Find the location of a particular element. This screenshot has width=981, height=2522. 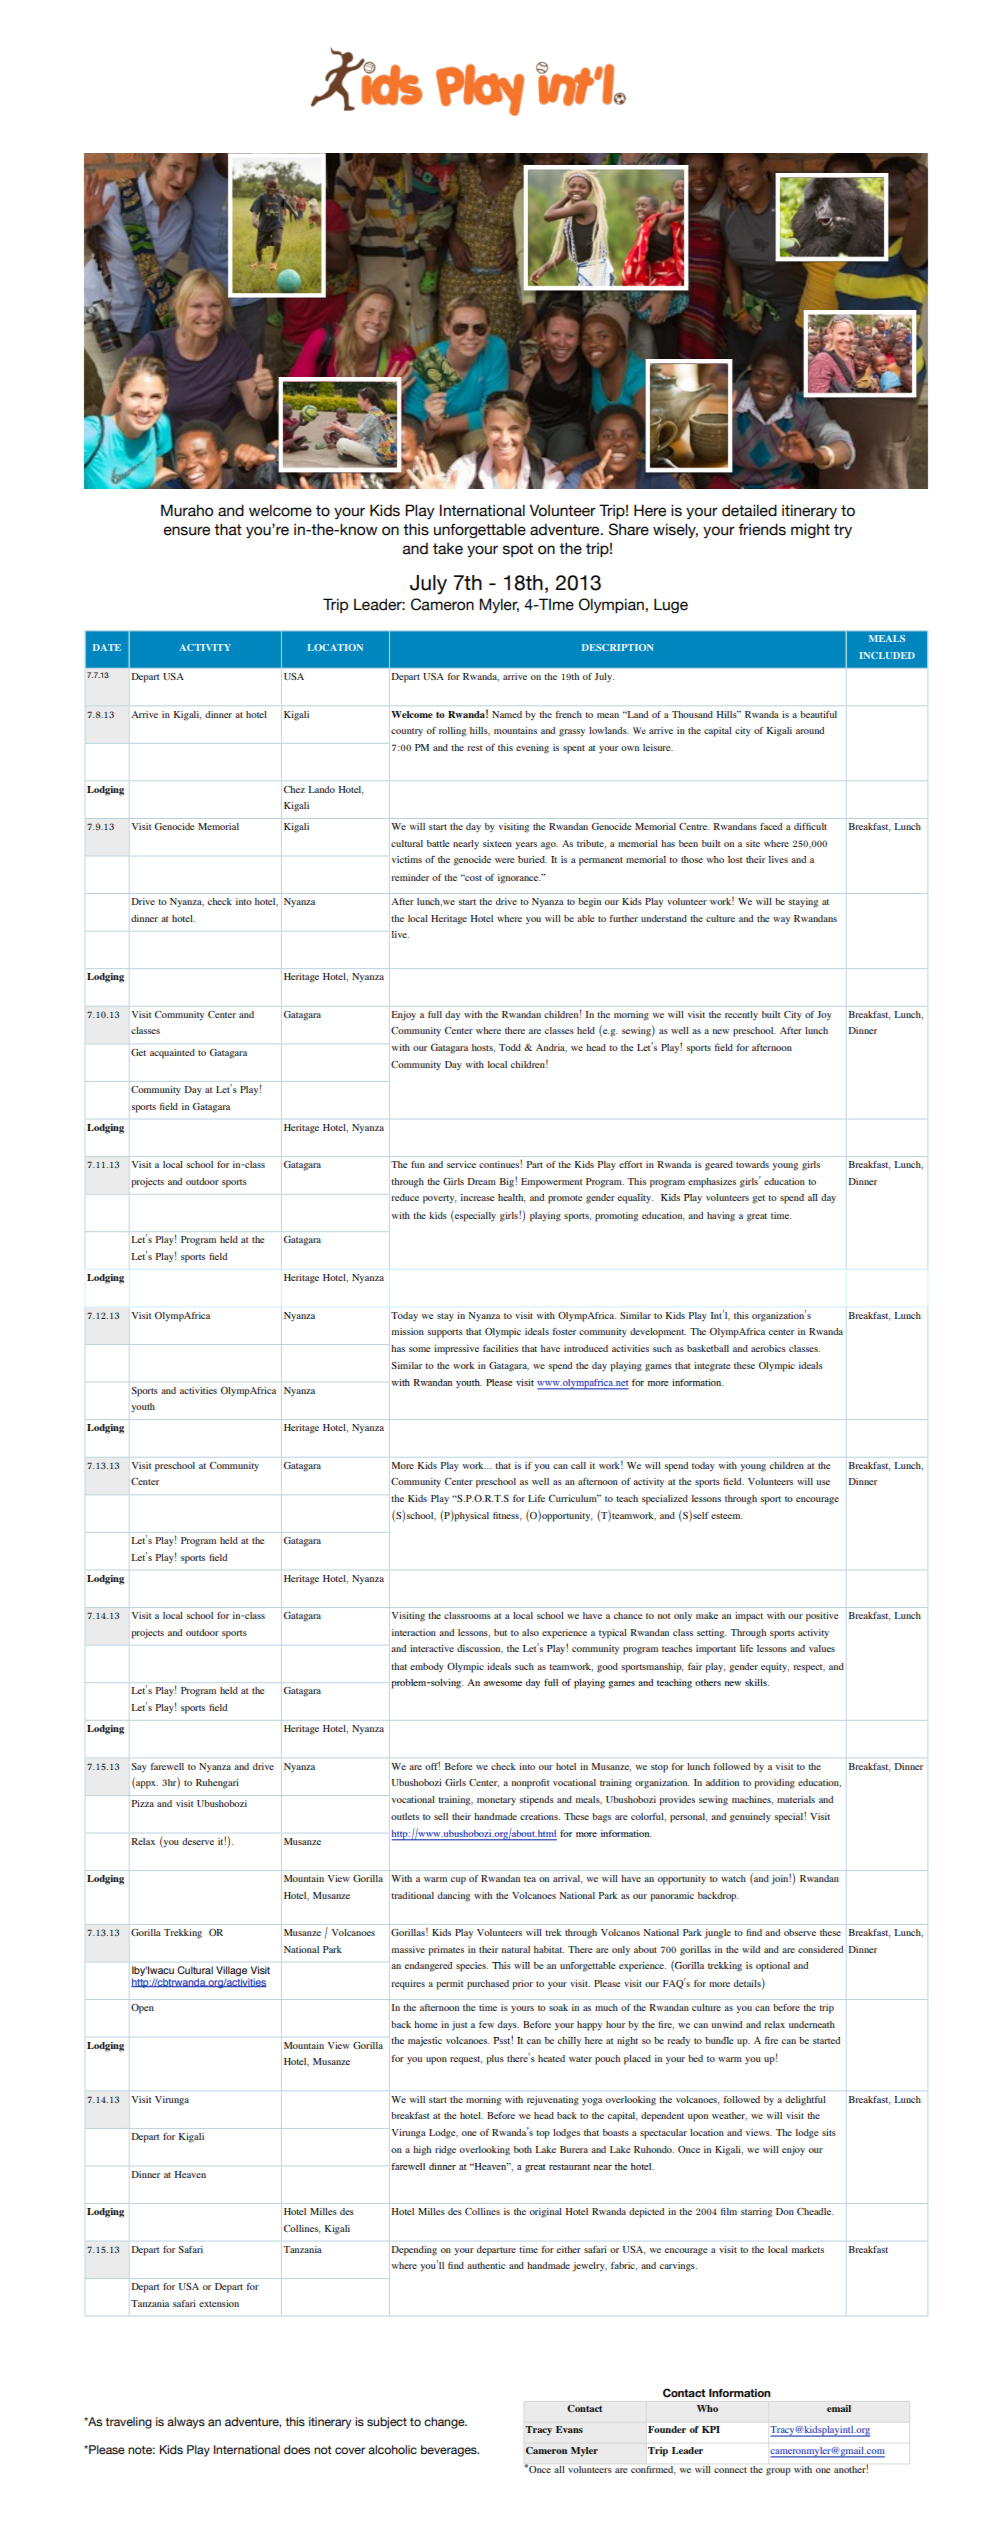

ensure is located at coordinates (187, 531).
